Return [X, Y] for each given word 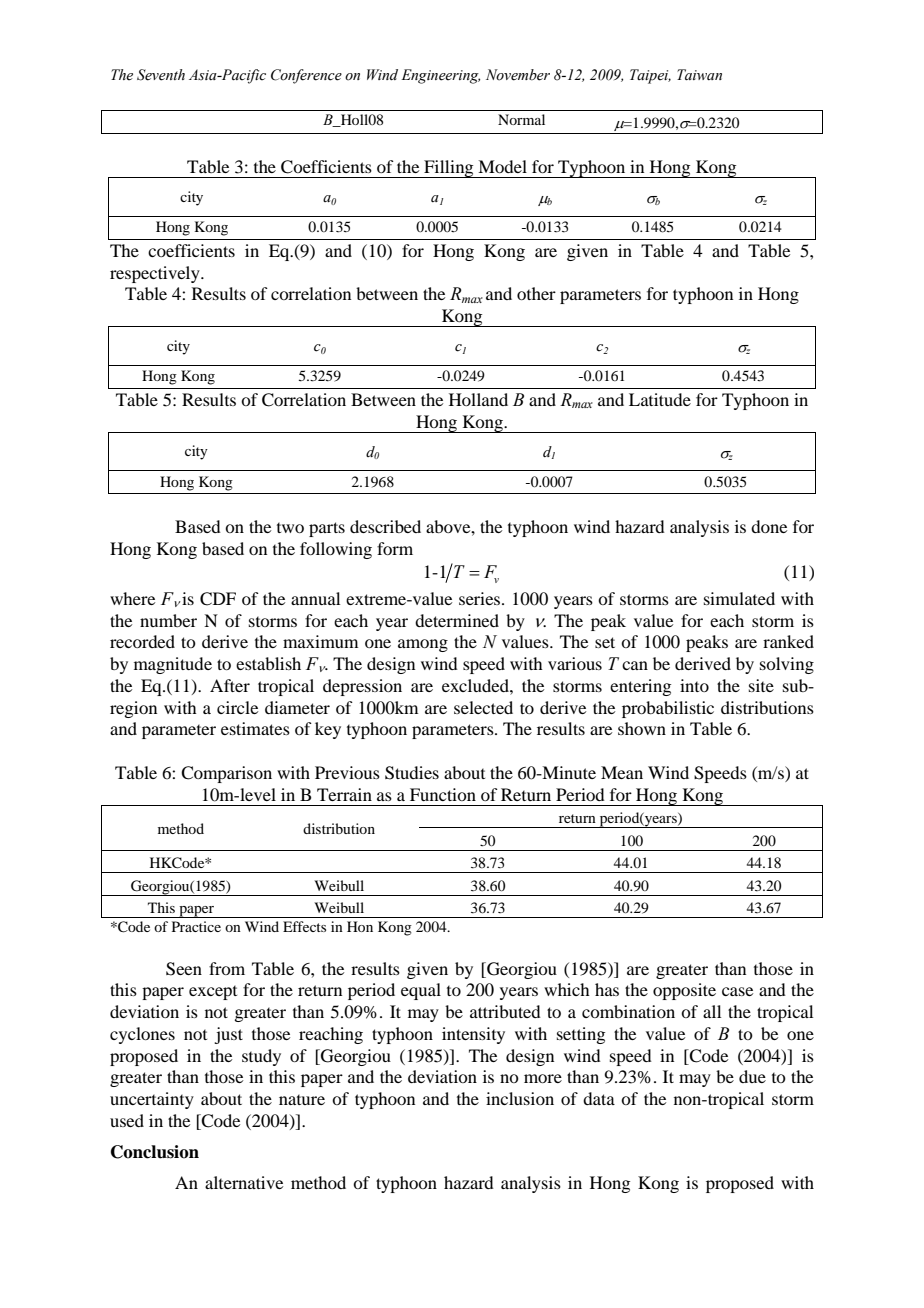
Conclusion [155, 1152]
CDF [218, 599]
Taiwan [699, 75]
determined [457, 620]
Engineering [440, 76]
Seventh [161, 75]
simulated [739, 598]
